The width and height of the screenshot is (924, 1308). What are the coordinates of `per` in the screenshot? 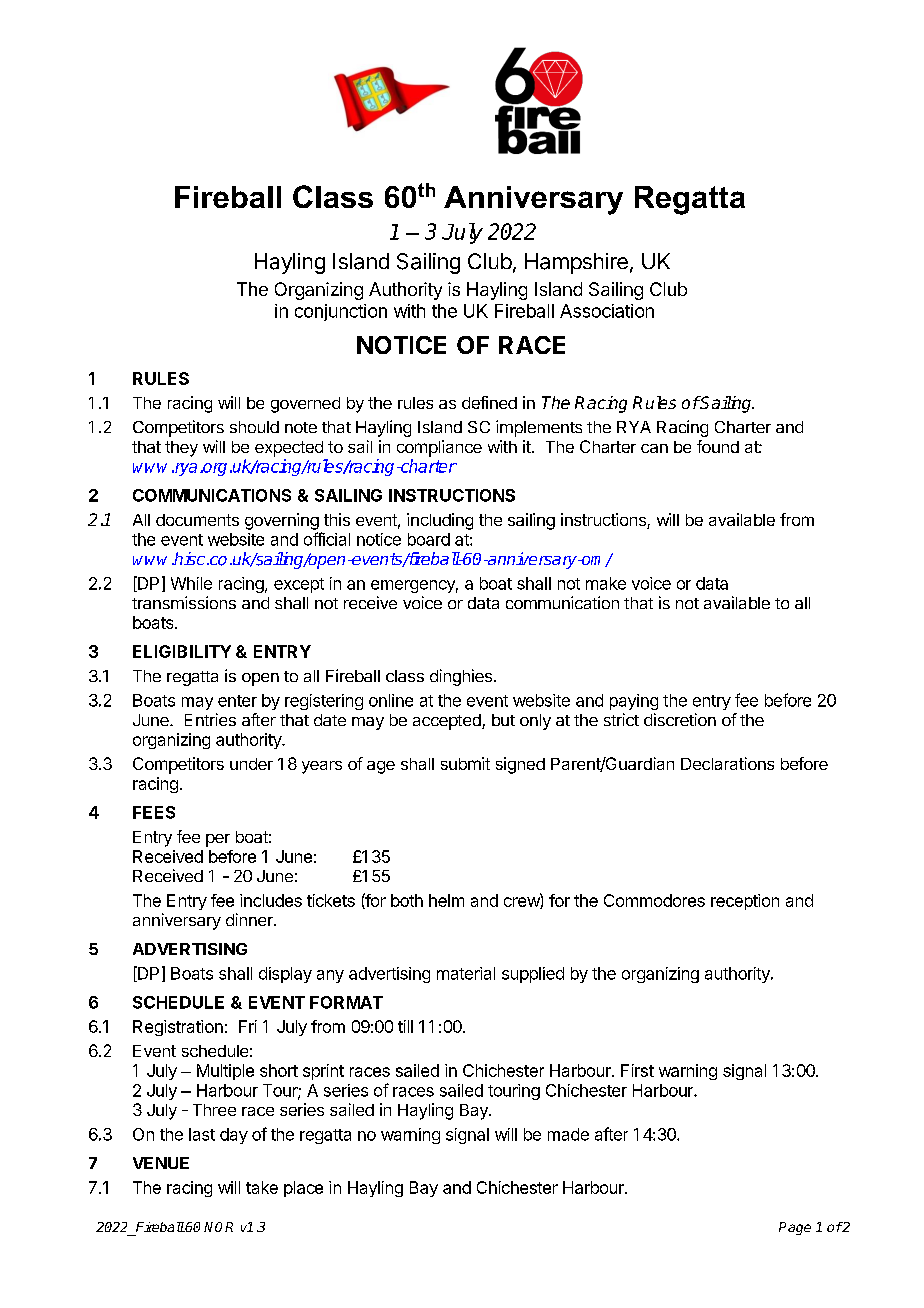 It's located at (218, 840).
